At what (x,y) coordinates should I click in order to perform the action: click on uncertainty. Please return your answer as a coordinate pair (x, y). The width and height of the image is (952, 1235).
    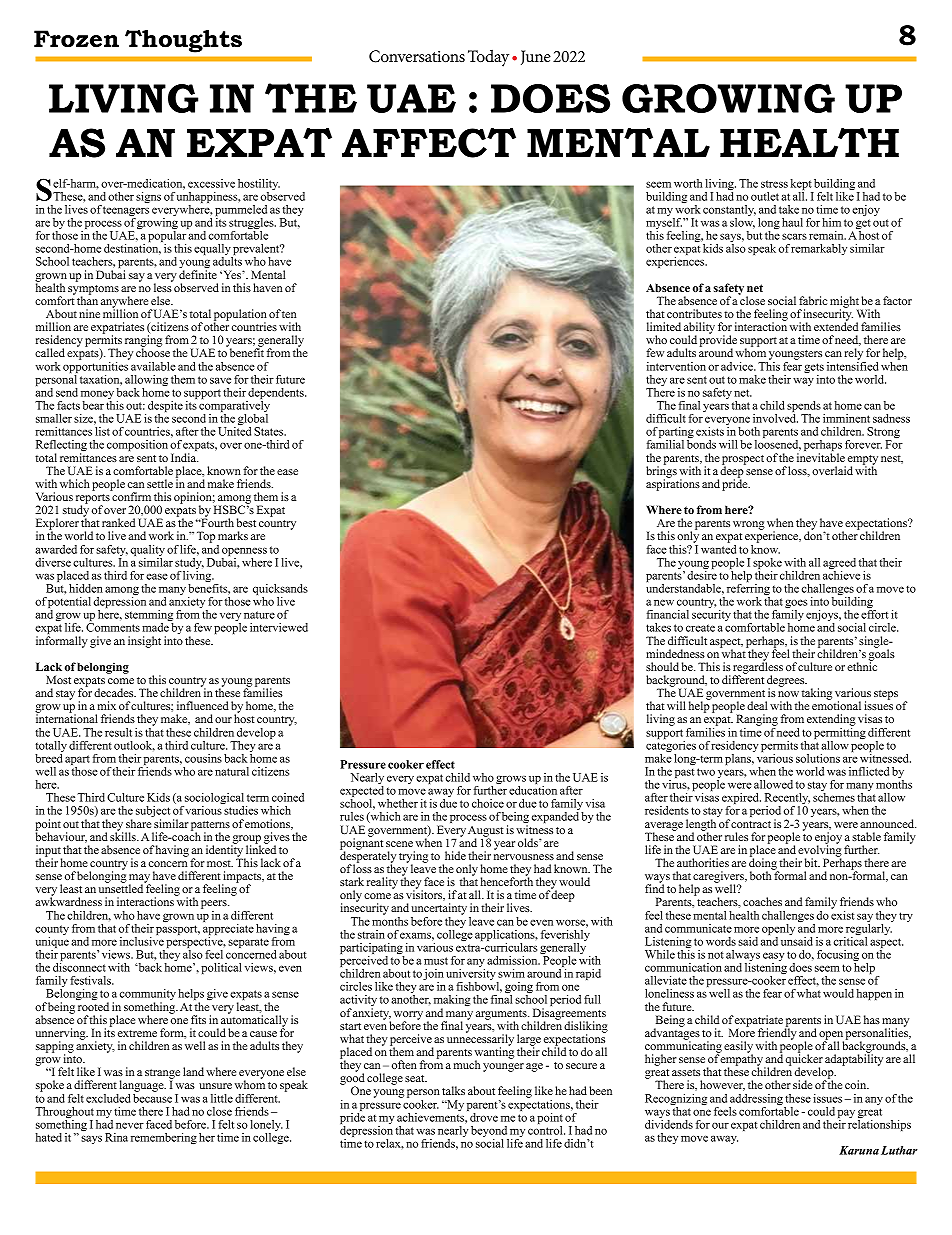
    Looking at the image, I should click on (439, 910).
